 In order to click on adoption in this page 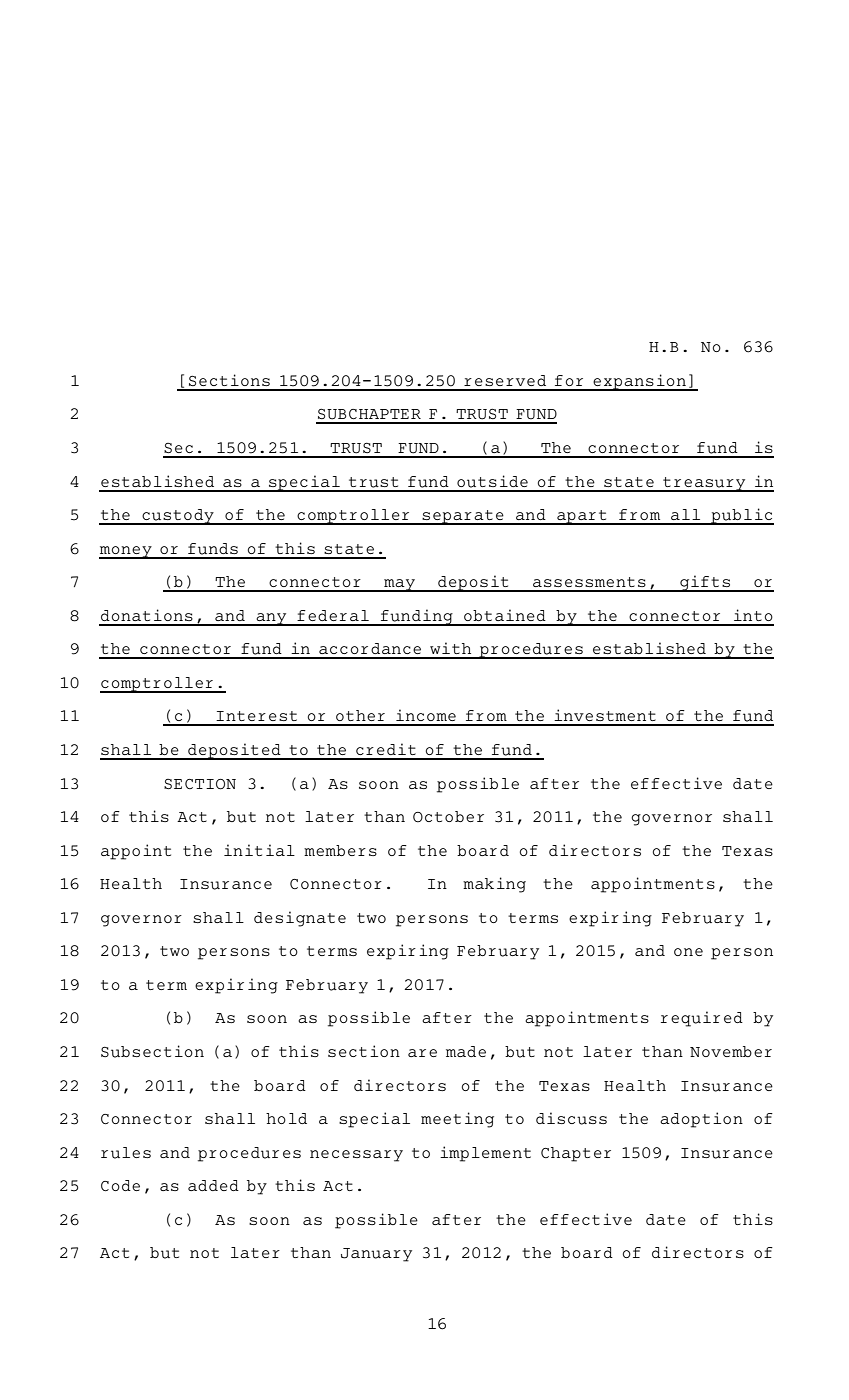, I will do `click(701, 1120)`.
